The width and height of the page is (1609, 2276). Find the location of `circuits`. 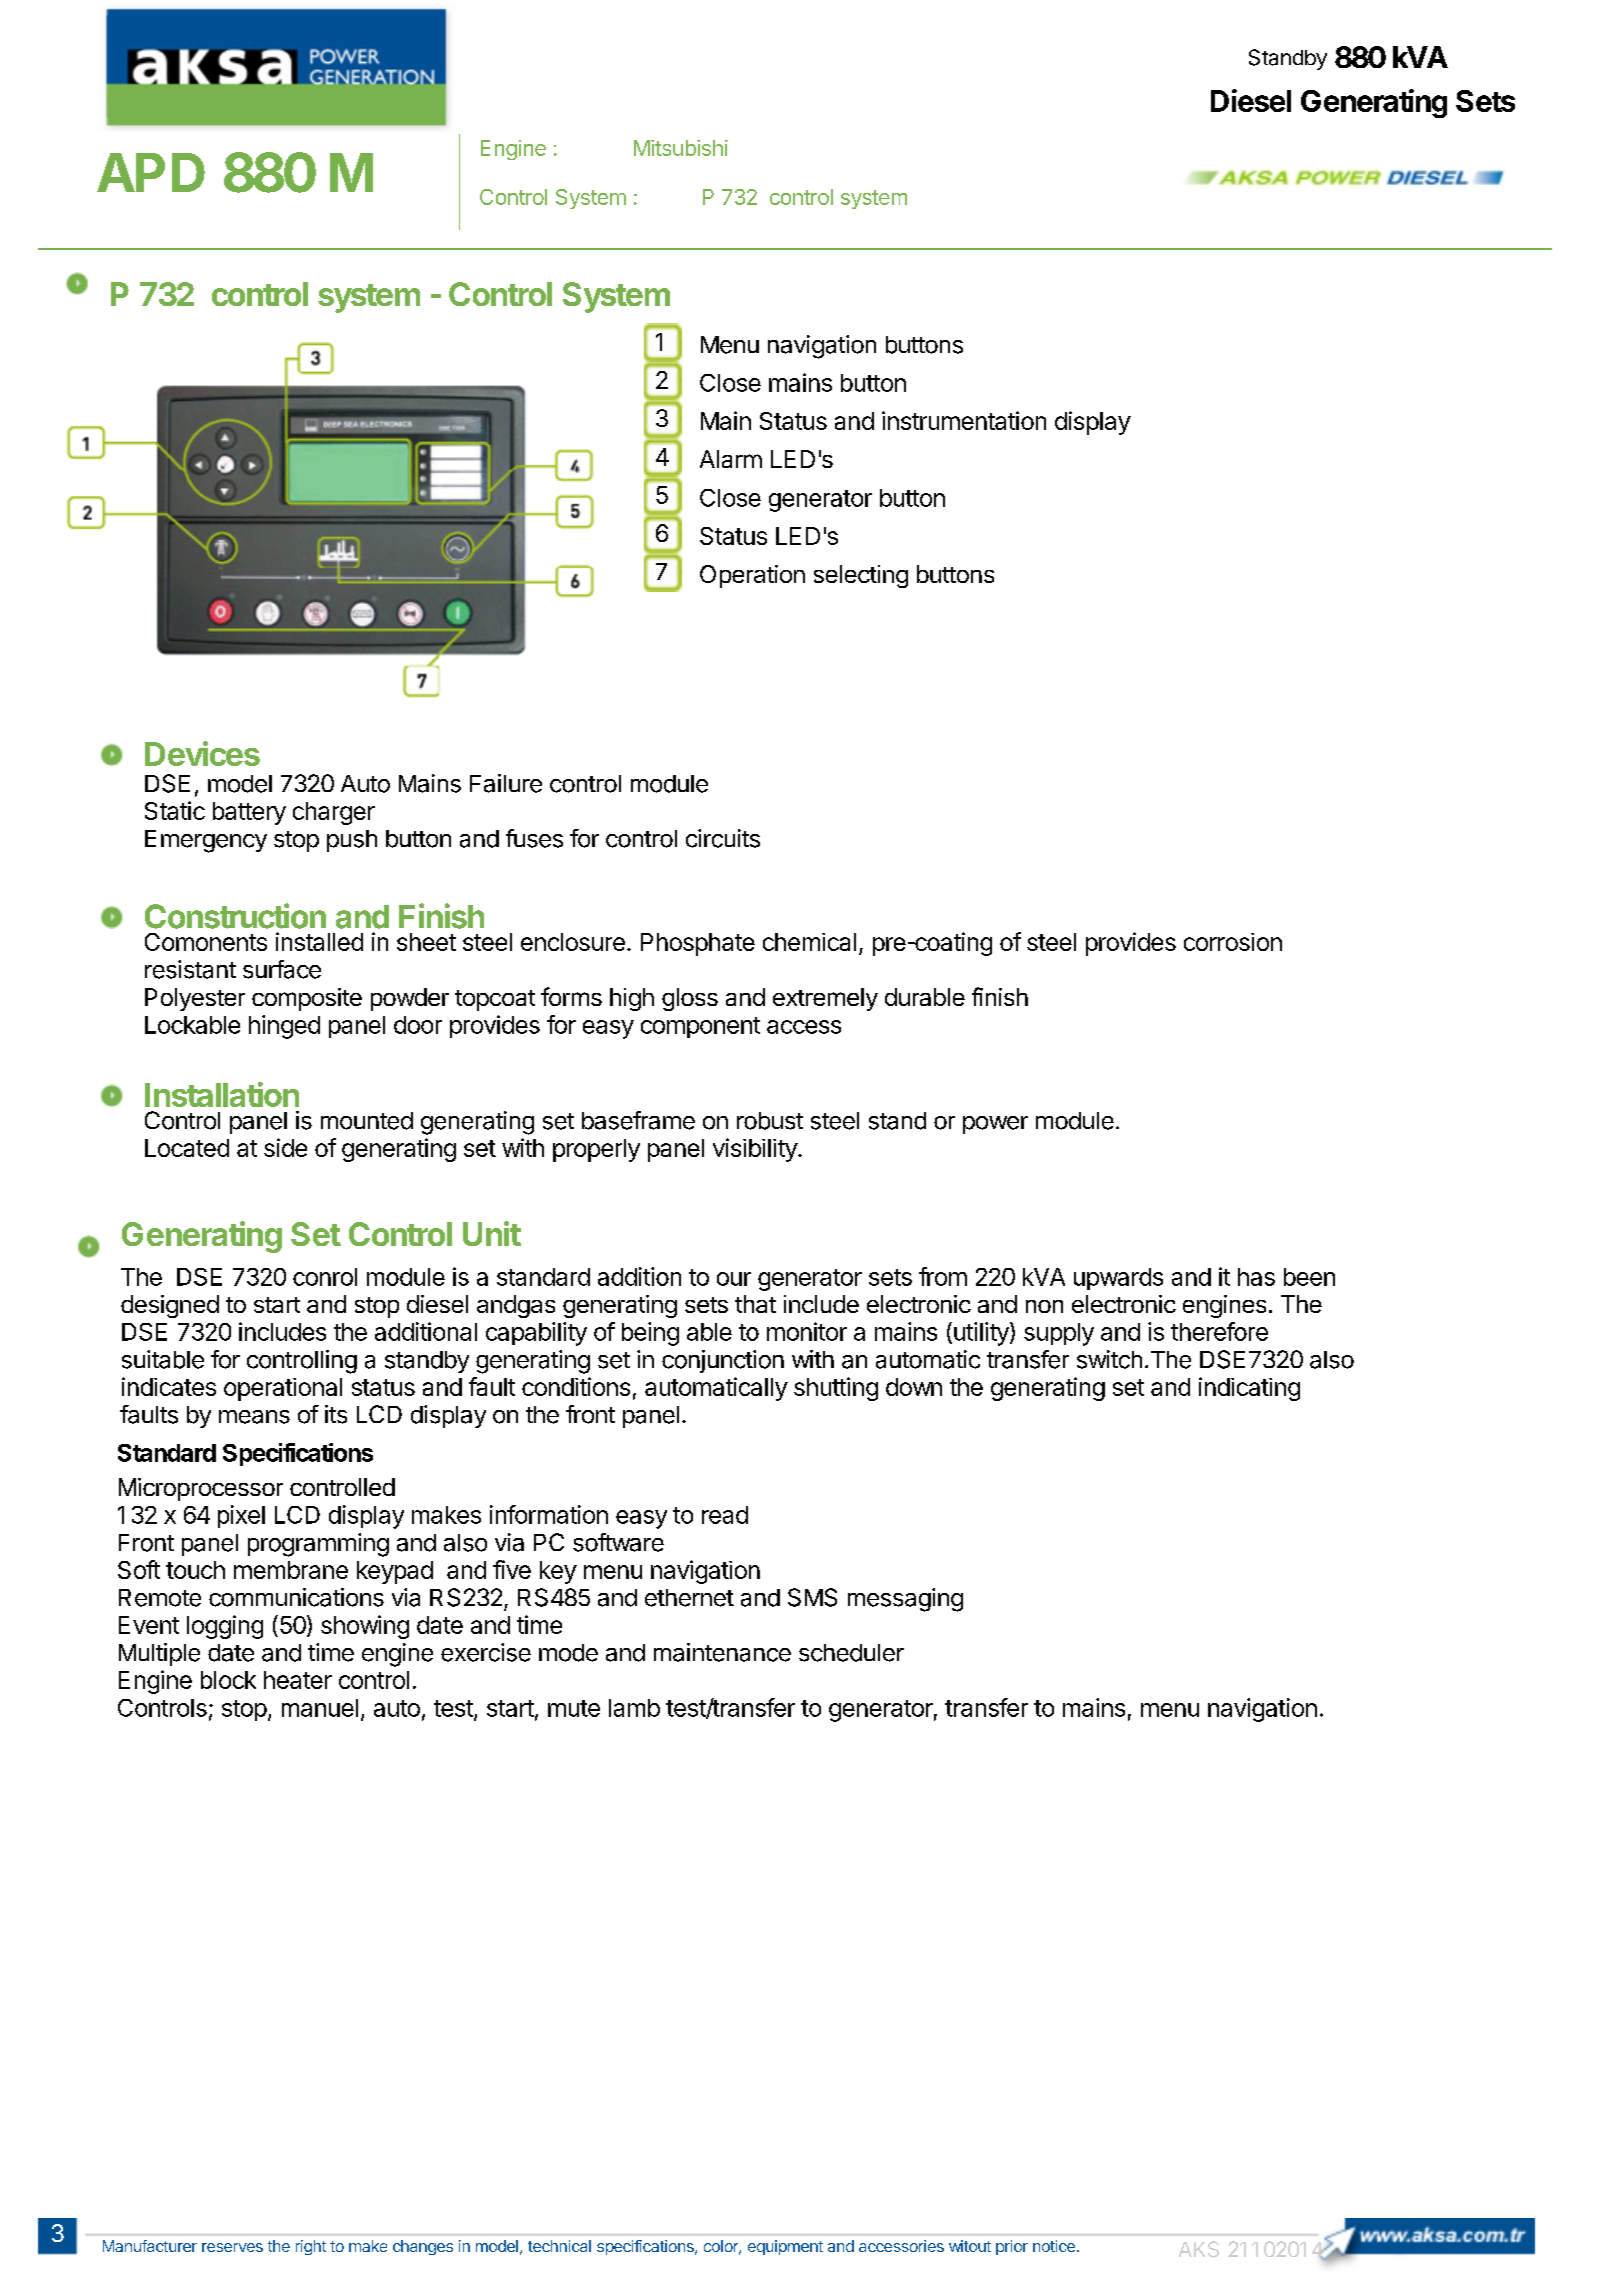

circuits is located at coordinates (723, 838).
